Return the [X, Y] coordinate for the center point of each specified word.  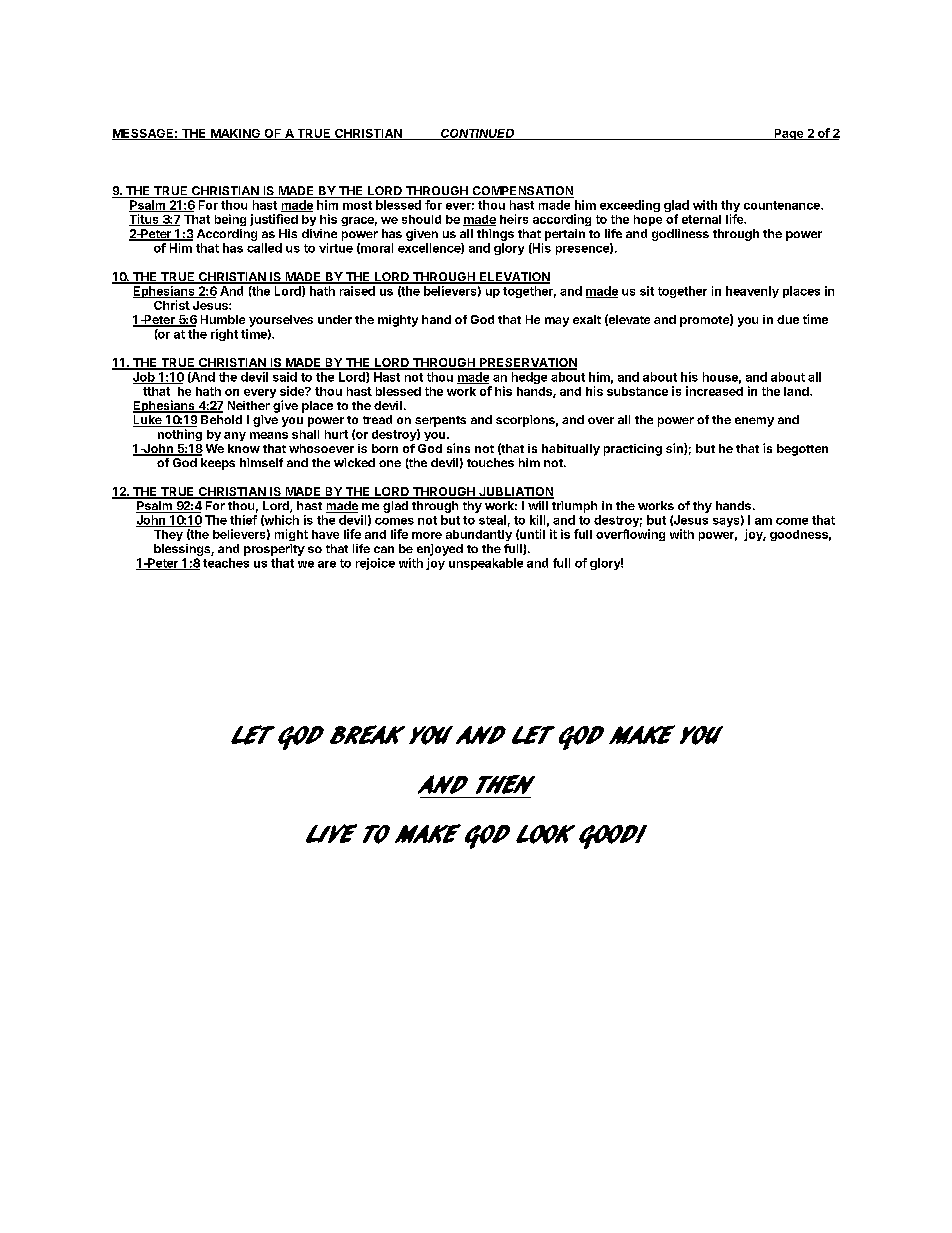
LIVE [331, 833]
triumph [574, 507]
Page [789, 134]
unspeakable [486, 564]
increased [714, 391]
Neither [249, 405]
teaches [226, 563]
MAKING [235, 134]
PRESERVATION [527, 364]
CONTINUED [478, 134]
